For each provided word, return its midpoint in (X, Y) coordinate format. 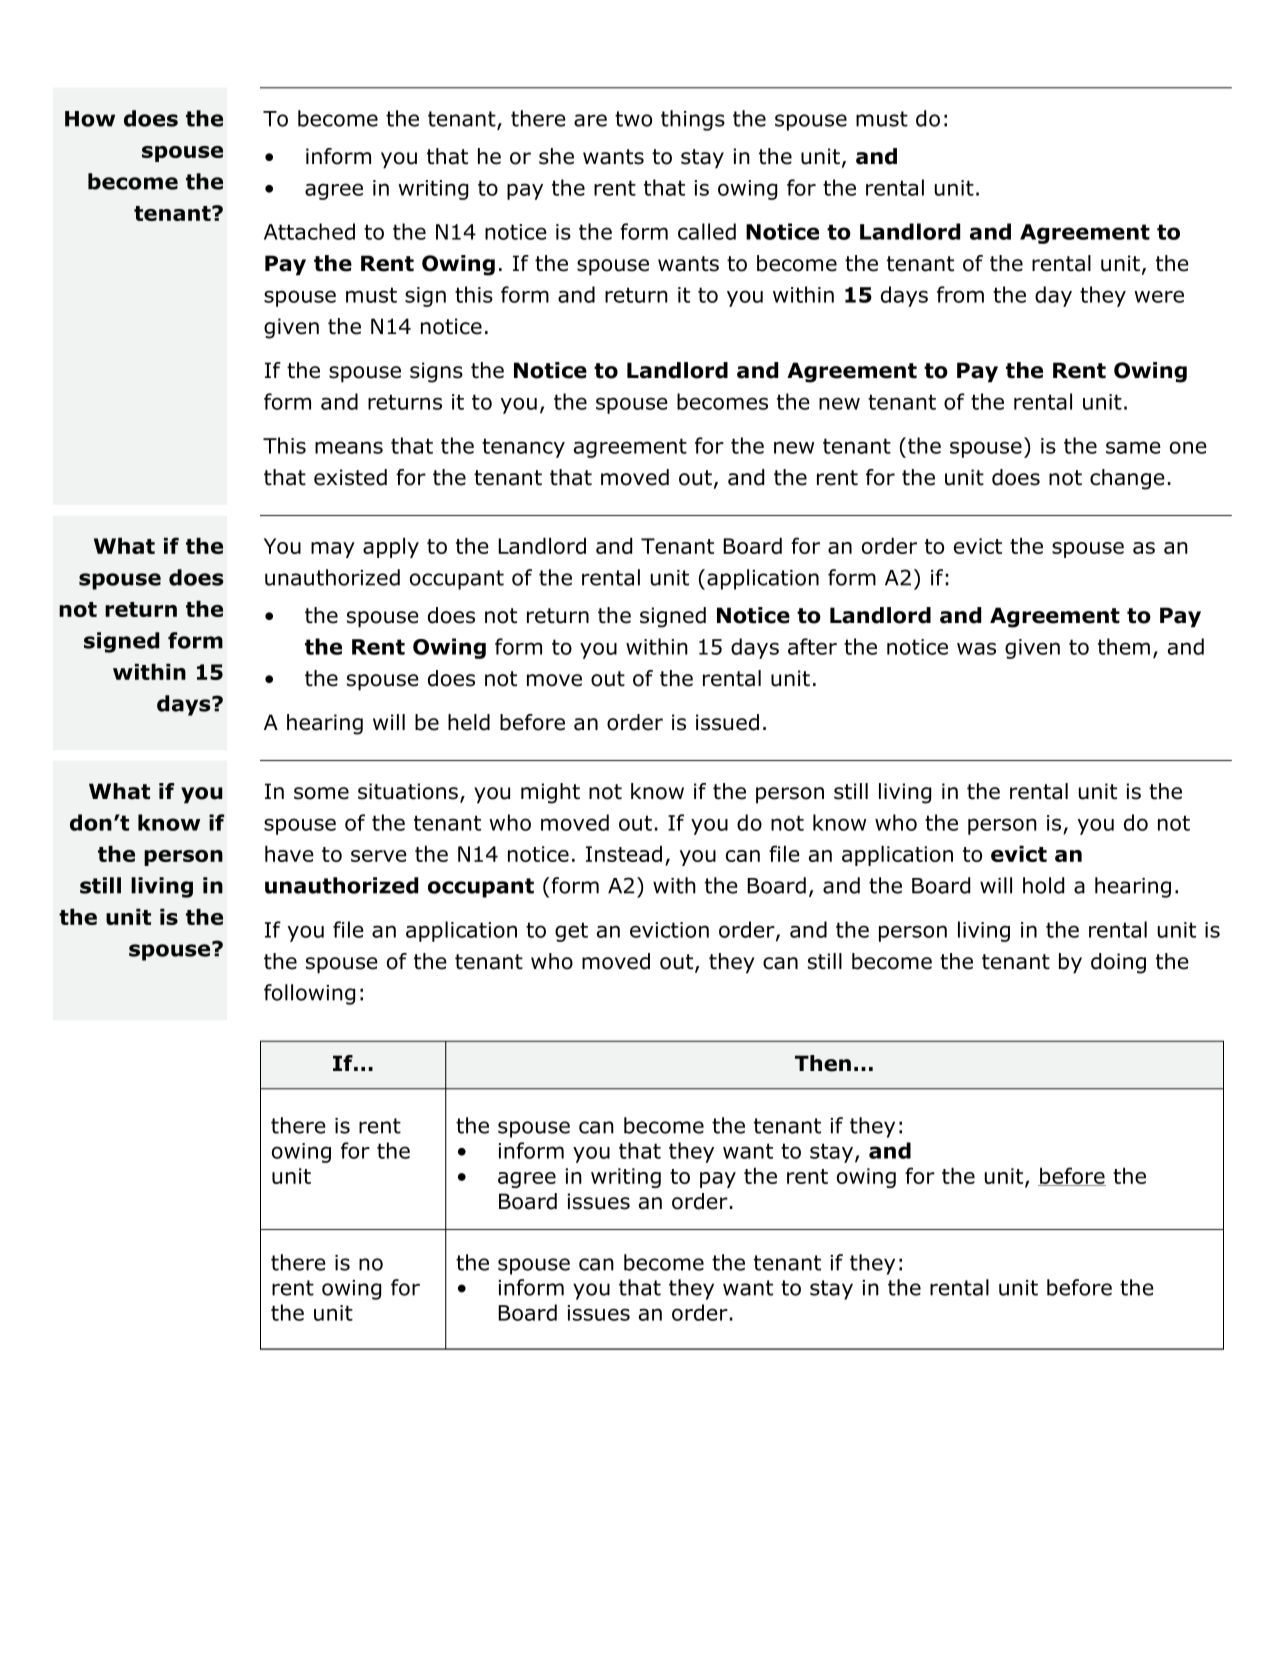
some (321, 793)
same (1133, 447)
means (349, 447)
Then (823, 1063)
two (633, 119)
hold (1043, 885)
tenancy (523, 448)
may (333, 550)
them (1124, 646)
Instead (624, 853)
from (960, 294)
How (90, 119)
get (571, 932)
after (812, 646)
